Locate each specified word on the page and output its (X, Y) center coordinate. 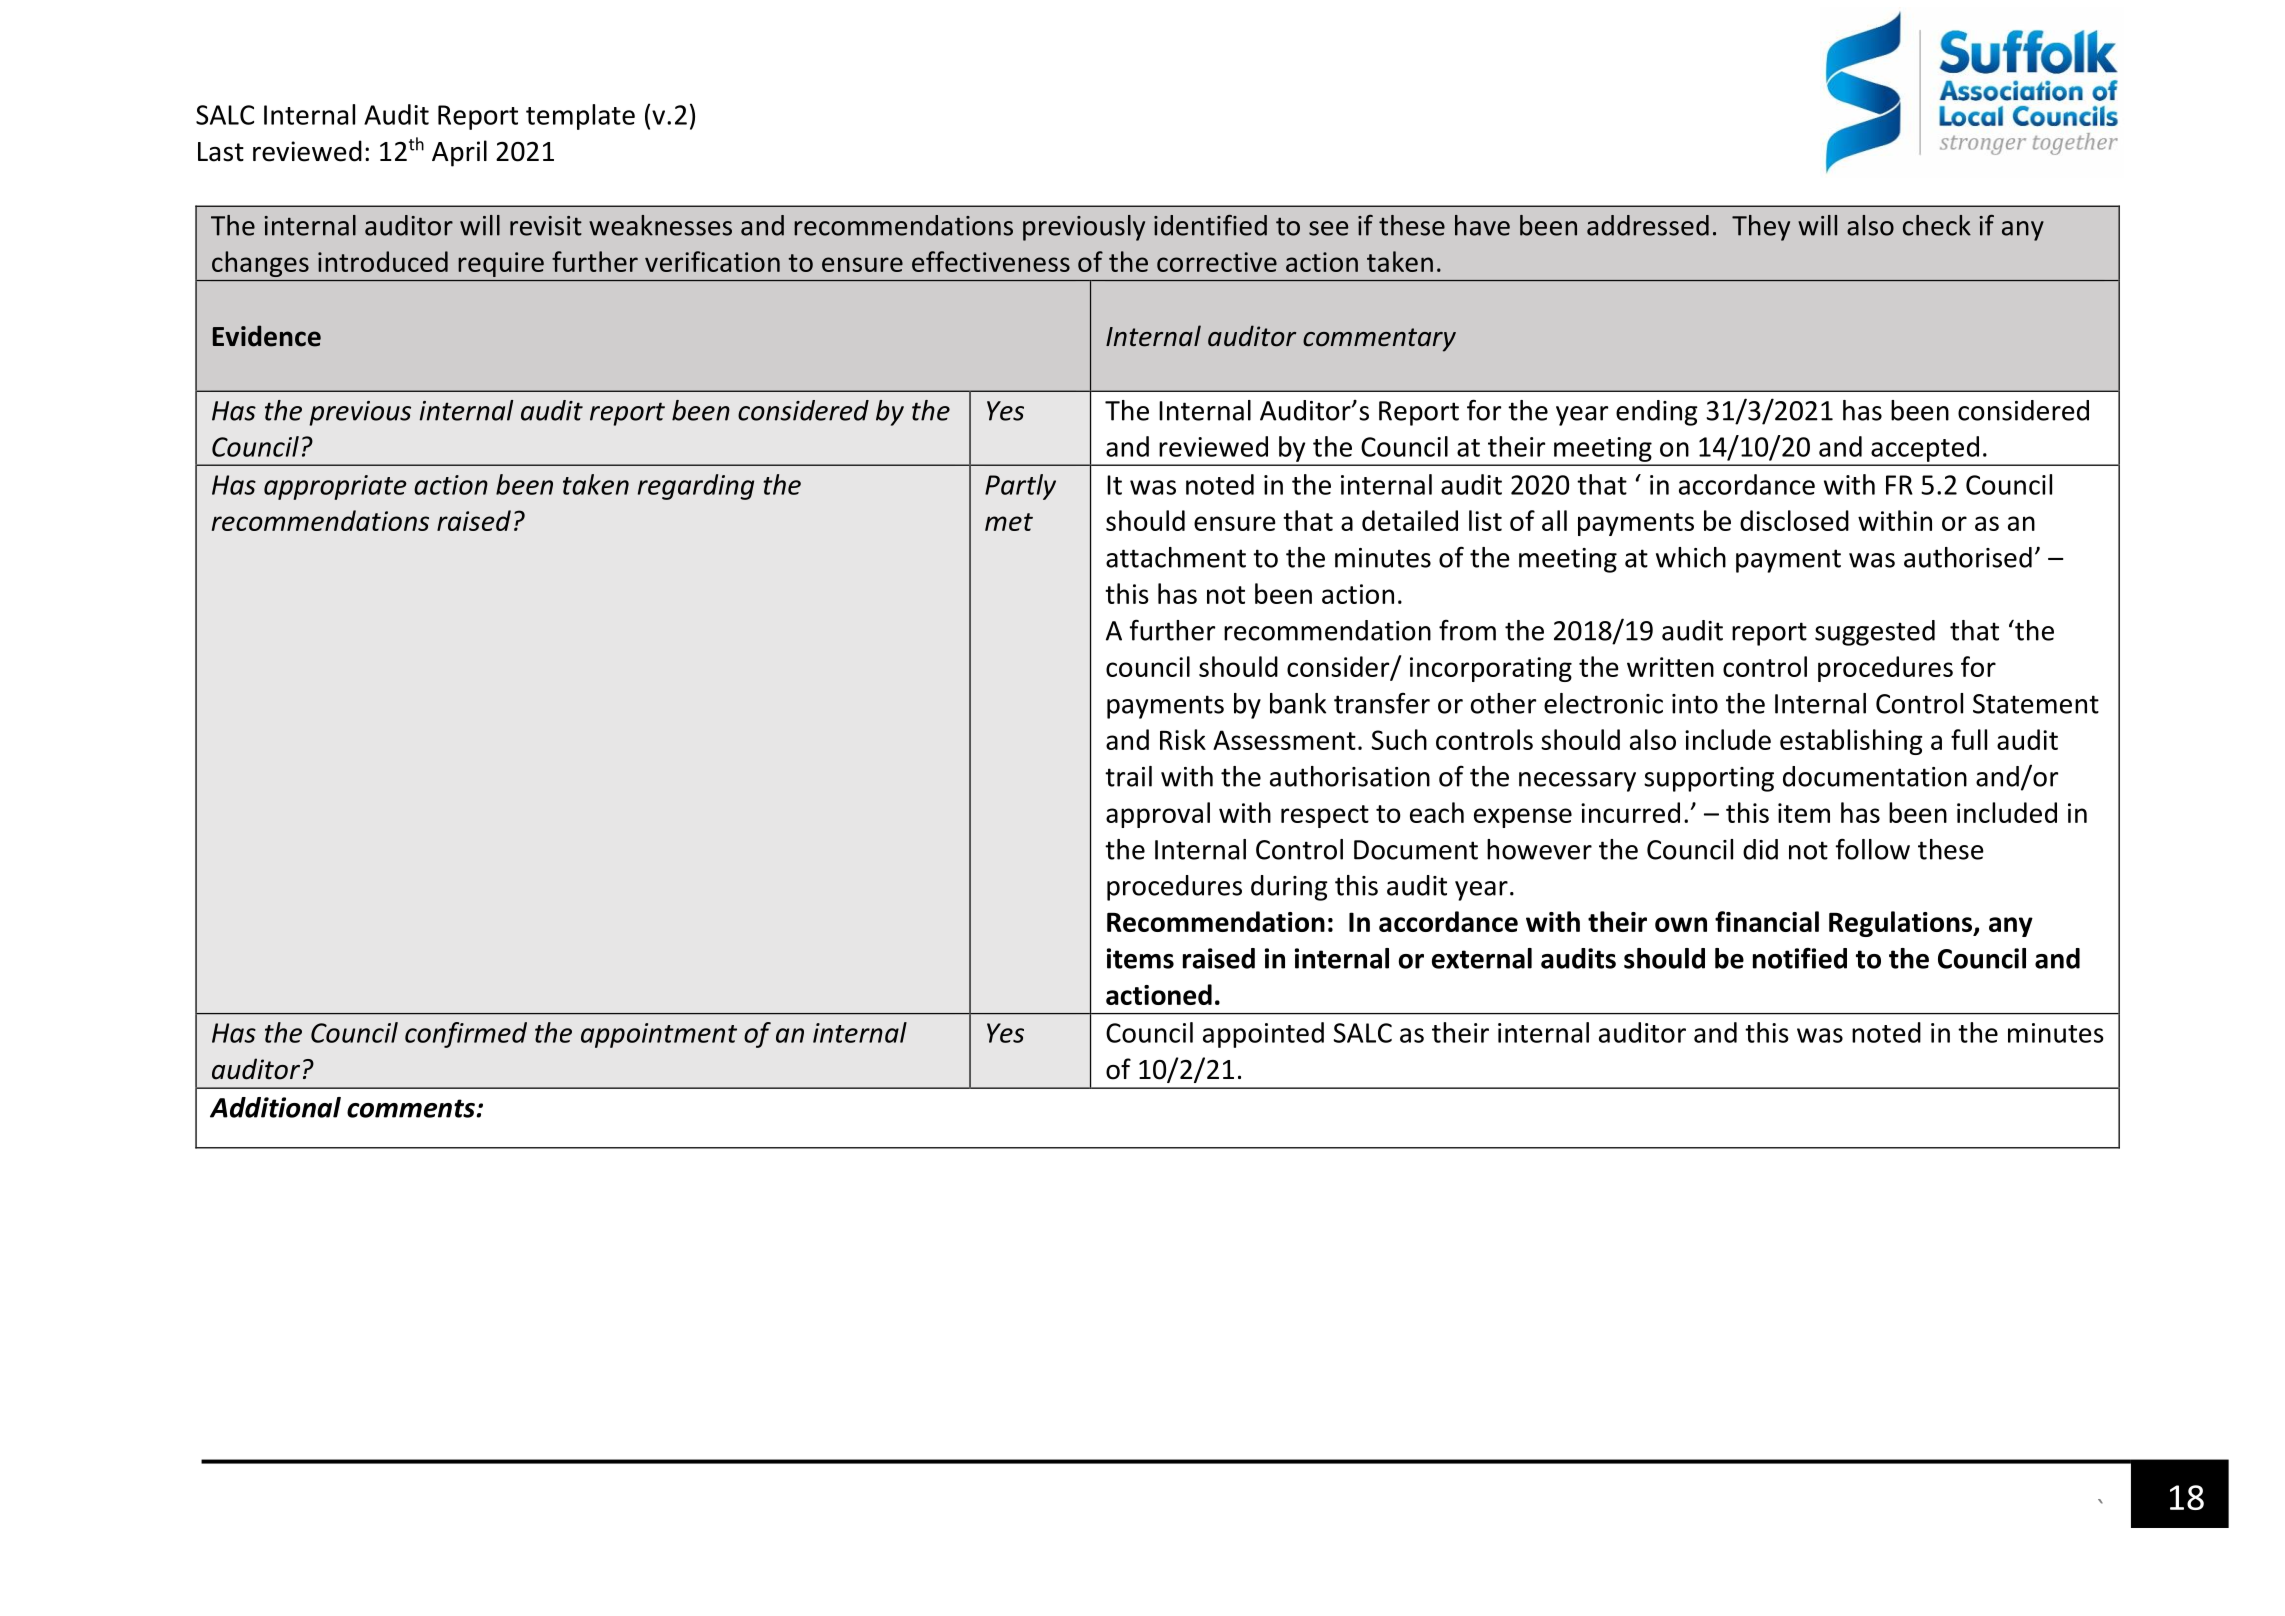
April (459, 153)
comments (411, 1108)
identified (1210, 225)
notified (1800, 958)
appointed (1263, 1035)
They (1761, 228)
